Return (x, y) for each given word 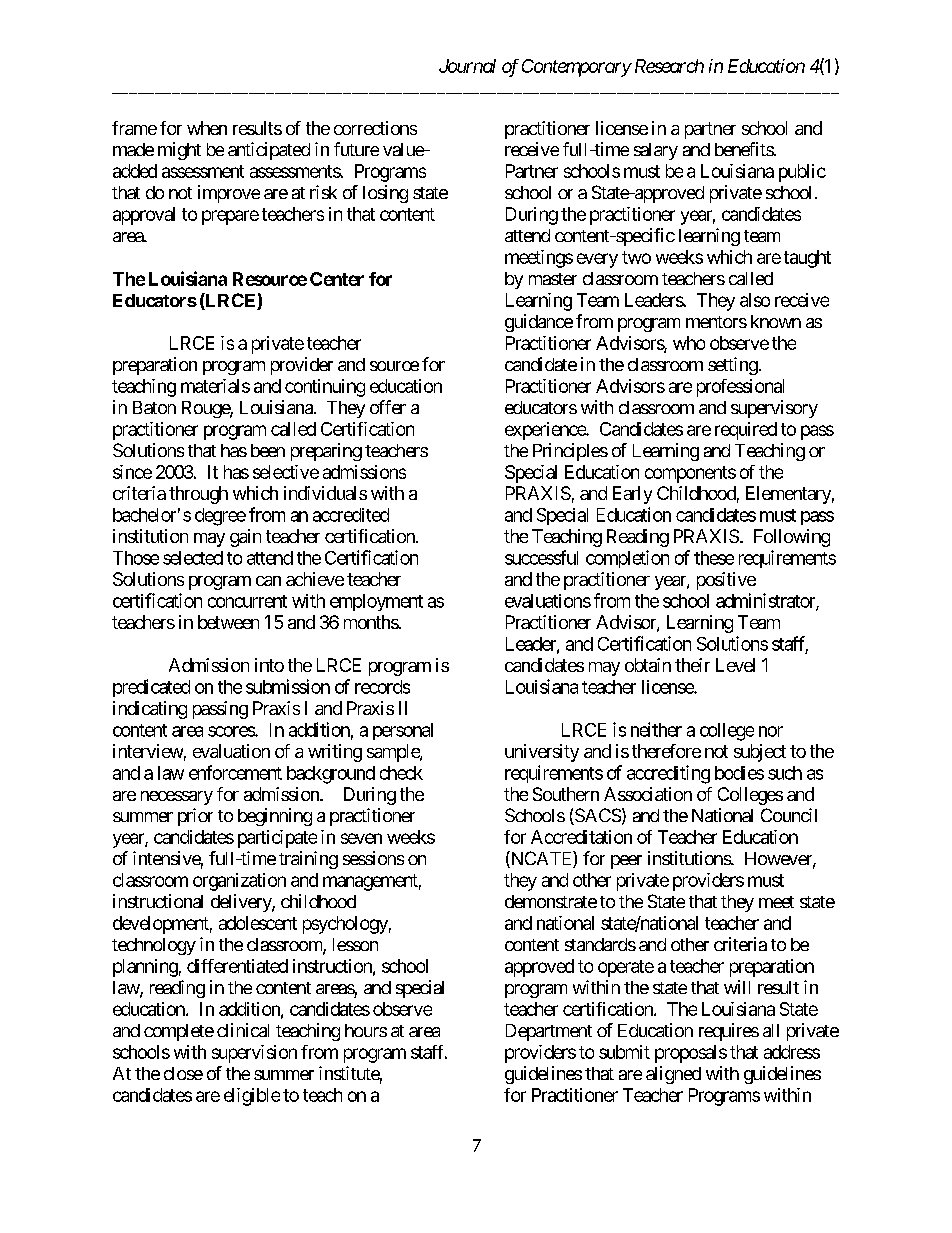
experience (546, 431)
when (207, 128)
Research (667, 66)
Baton (154, 407)
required (746, 431)
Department (549, 1032)
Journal (467, 66)
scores (232, 731)
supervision (254, 1054)
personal (403, 731)
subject (760, 753)
